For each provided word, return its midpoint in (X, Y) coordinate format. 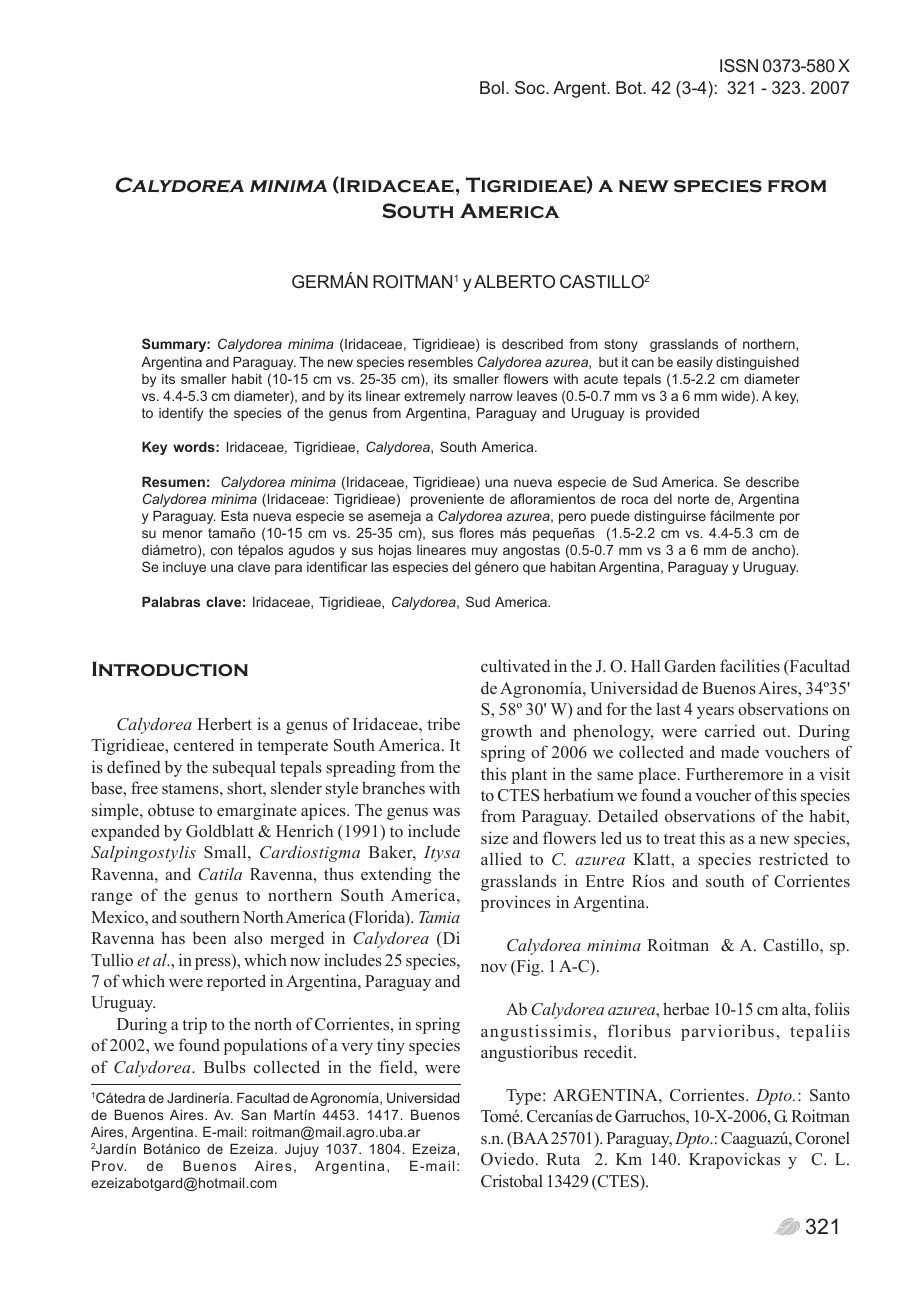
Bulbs (225, 1067)
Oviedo (507, 1159)
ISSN (739, 65)
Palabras (171, 601)
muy (485, 552)
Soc (531, 87)
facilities (750, 665)
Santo (830, 1095)
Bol (492, 87)
